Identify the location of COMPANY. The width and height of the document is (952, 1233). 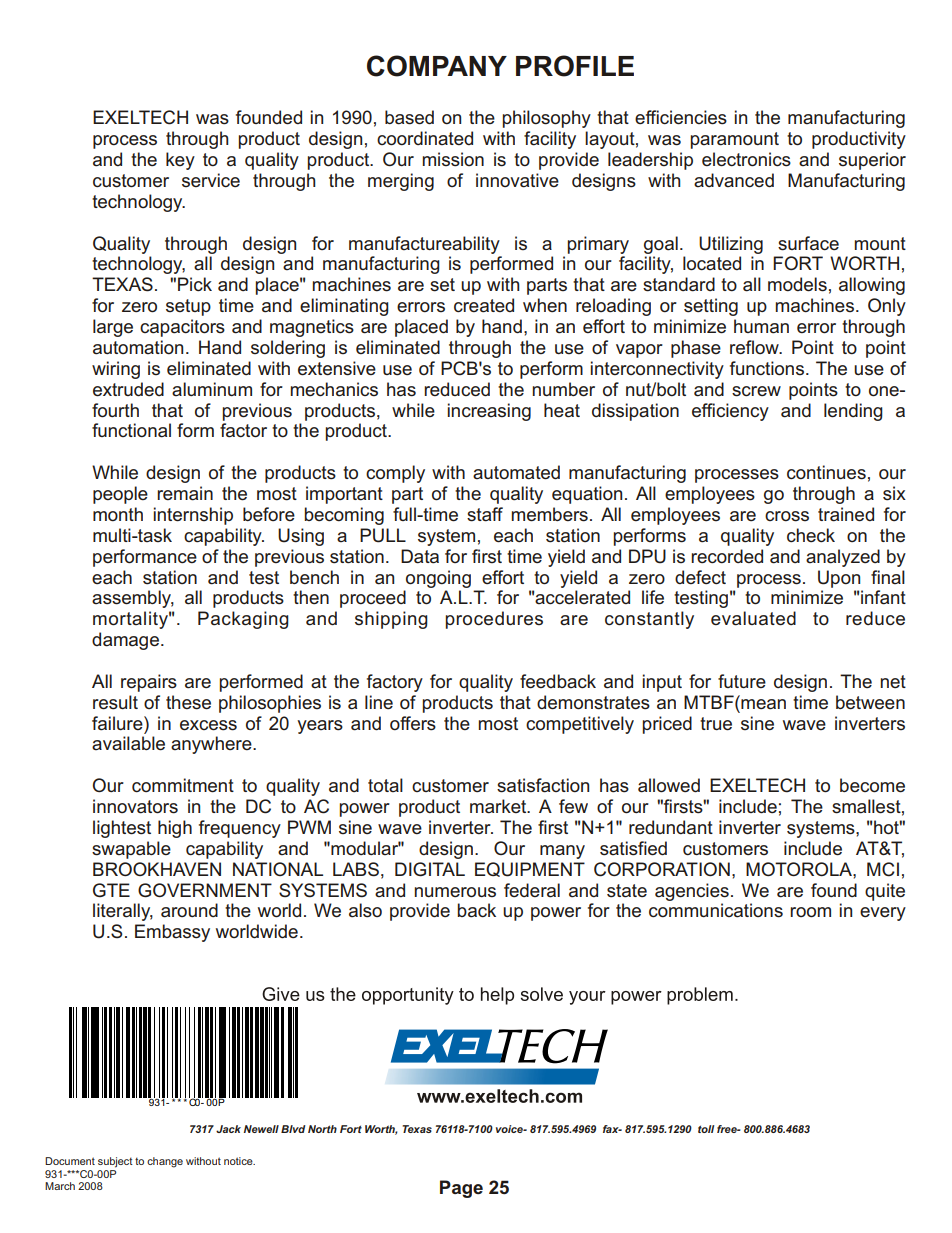
(437, 66).
